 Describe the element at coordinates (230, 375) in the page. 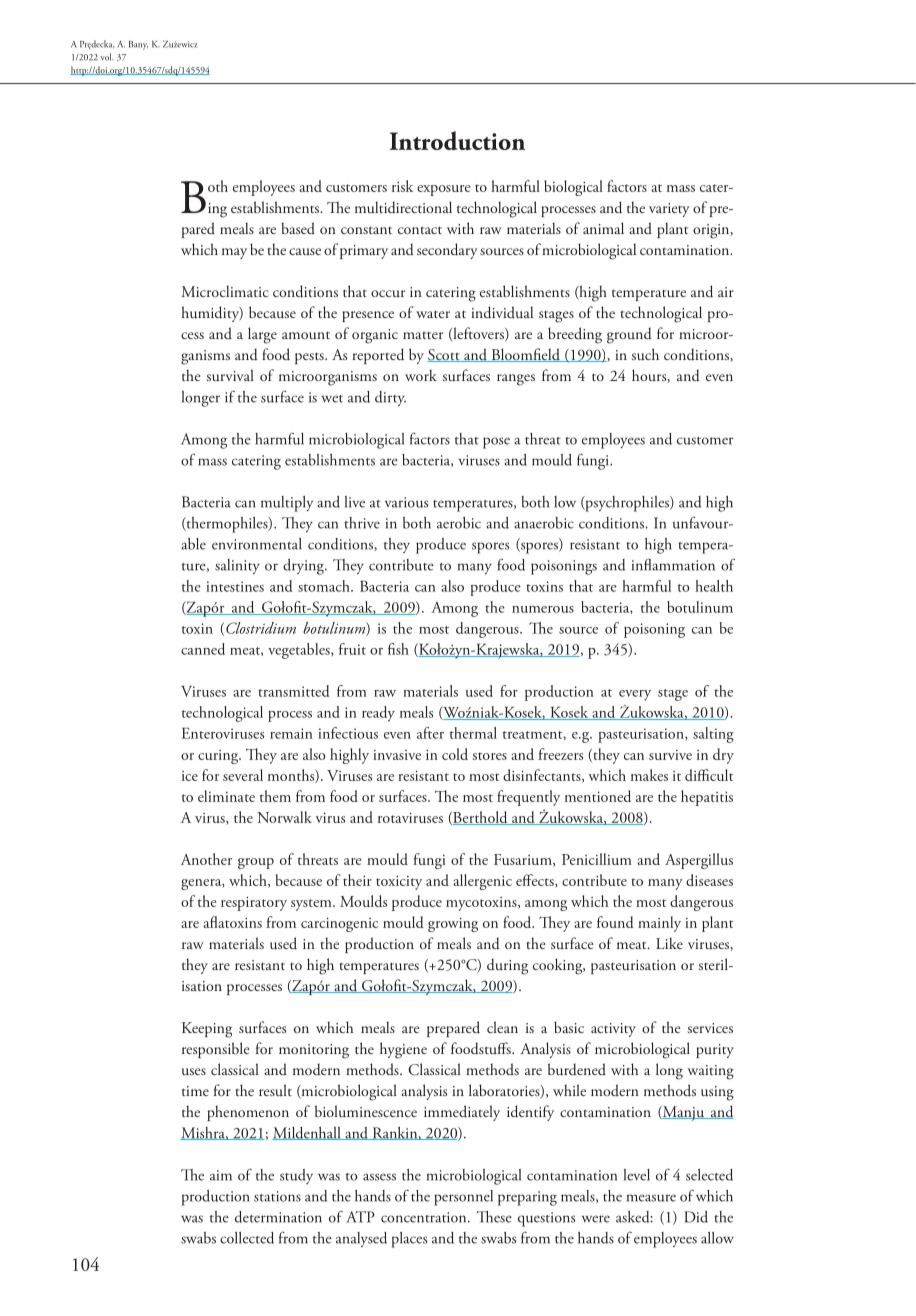

I see `survival` at that location.
